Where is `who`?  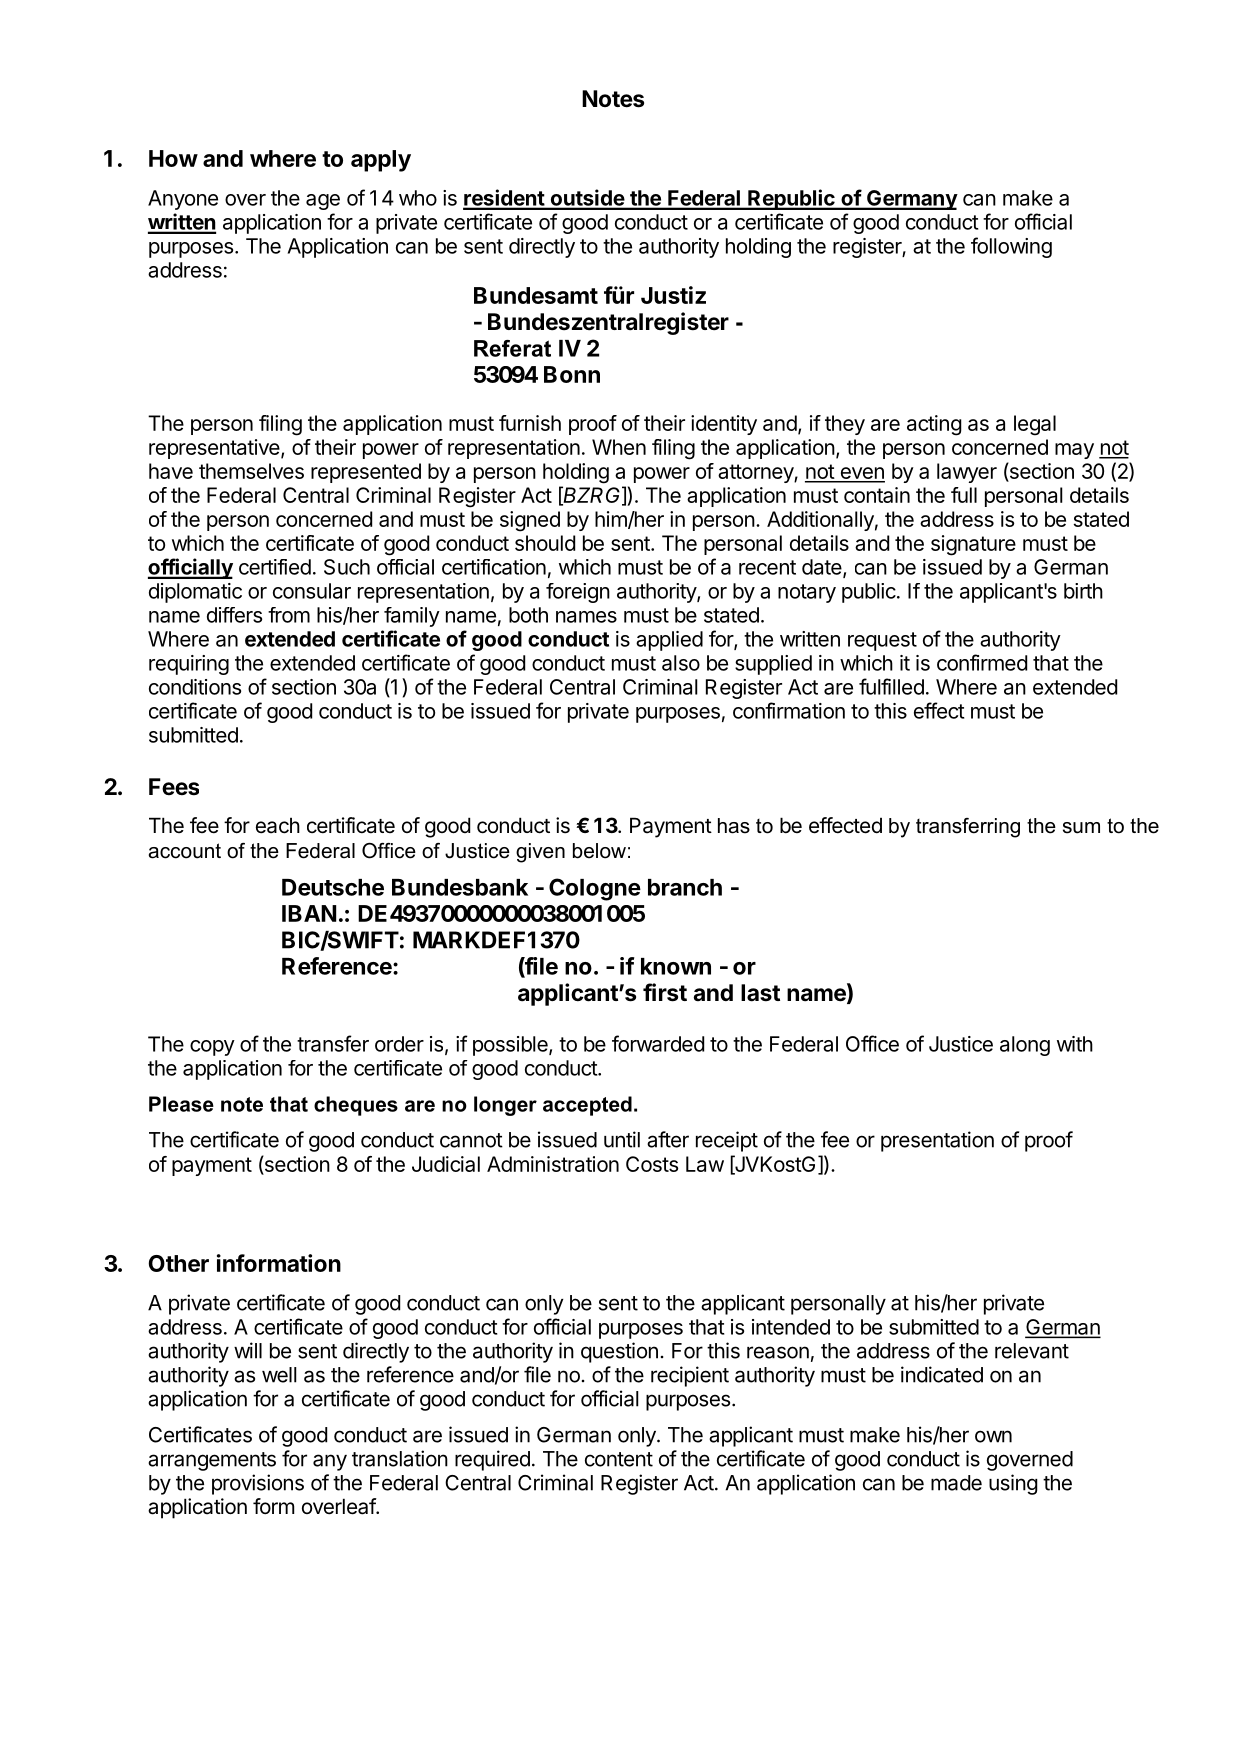
who is located at coordinates (418, 198).
